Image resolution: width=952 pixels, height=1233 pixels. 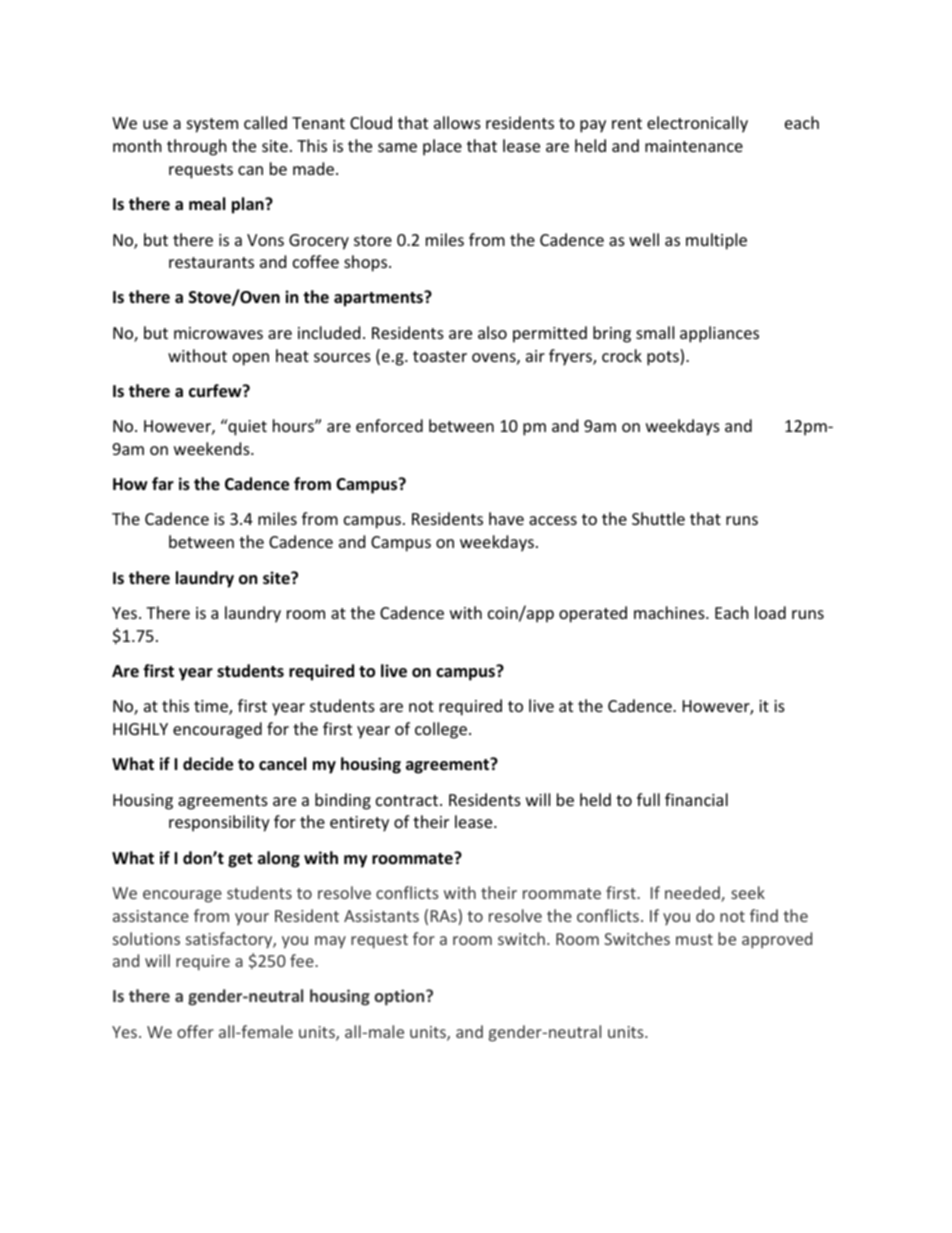 What do you see at coordinates (696, 799) in the screenshot?
I see `financial` at bounding box center [696, 799].
